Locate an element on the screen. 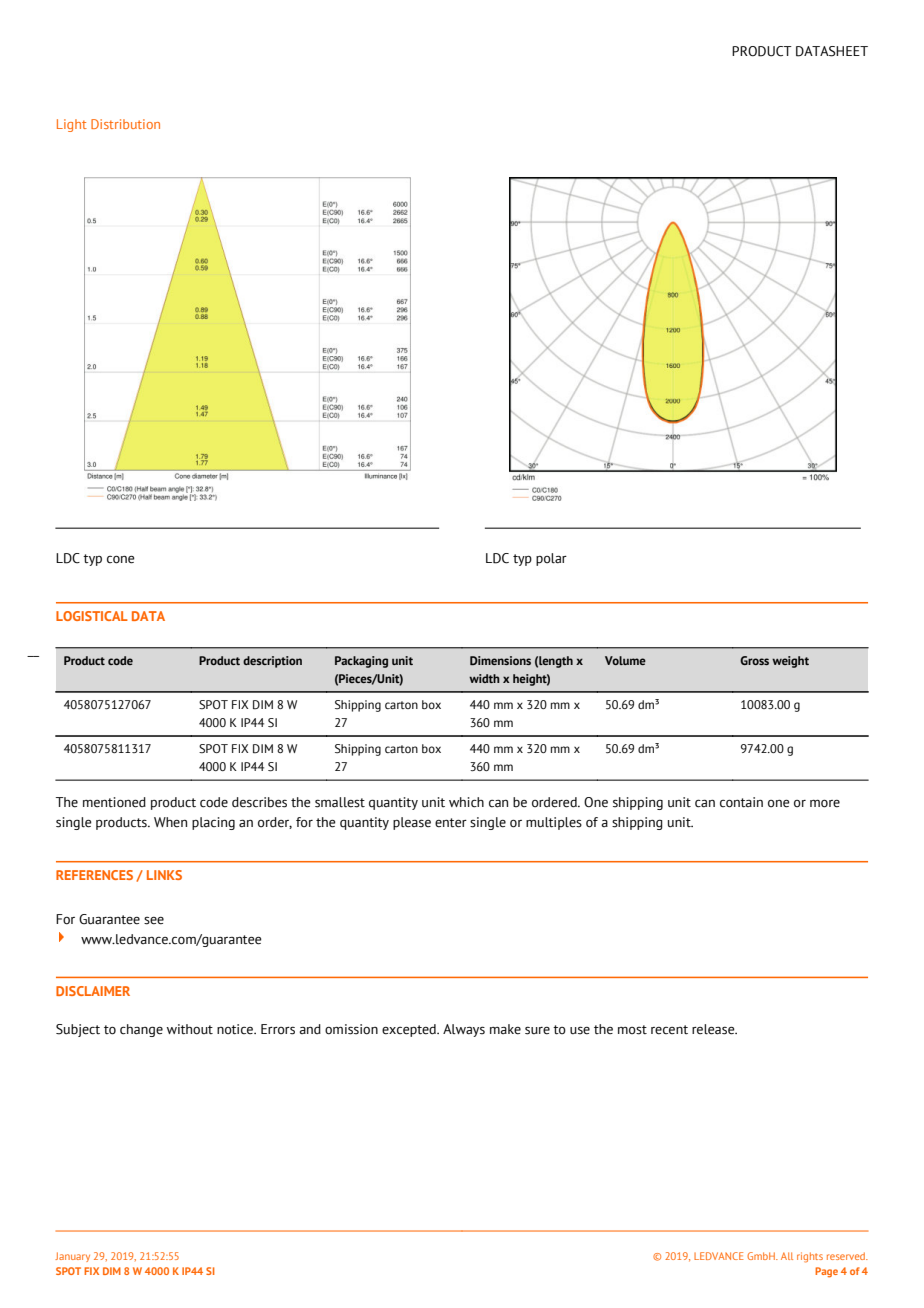  polar is located at coordinates (551, 559).
